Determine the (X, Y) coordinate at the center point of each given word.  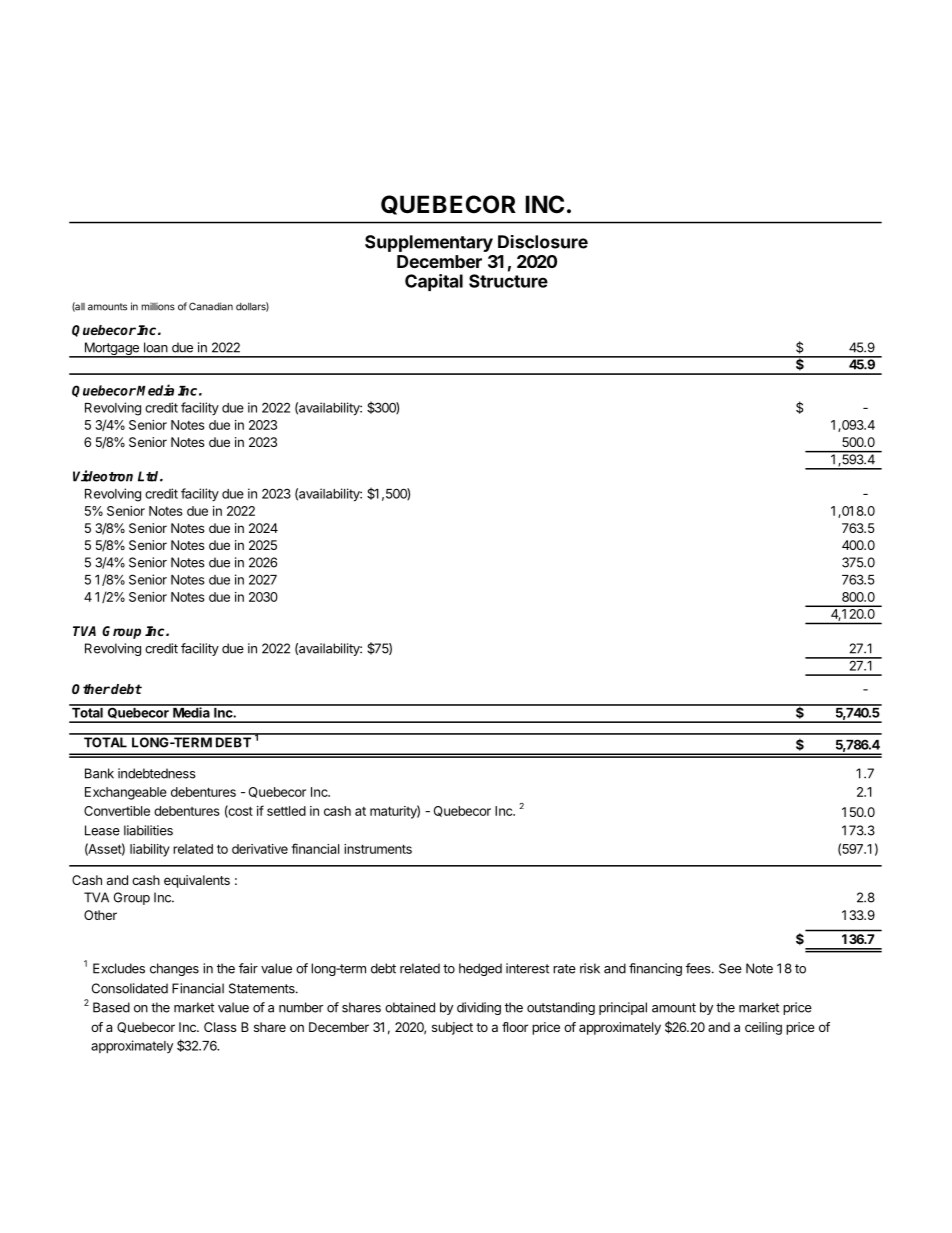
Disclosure (543, 242)
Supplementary (429, 243)
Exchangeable (126, 793)
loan (156, 347)
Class (220, 1027)
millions (158, 307)
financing (655, 969)
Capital (434, 282)
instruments (378, 849)
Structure (508, 281)
